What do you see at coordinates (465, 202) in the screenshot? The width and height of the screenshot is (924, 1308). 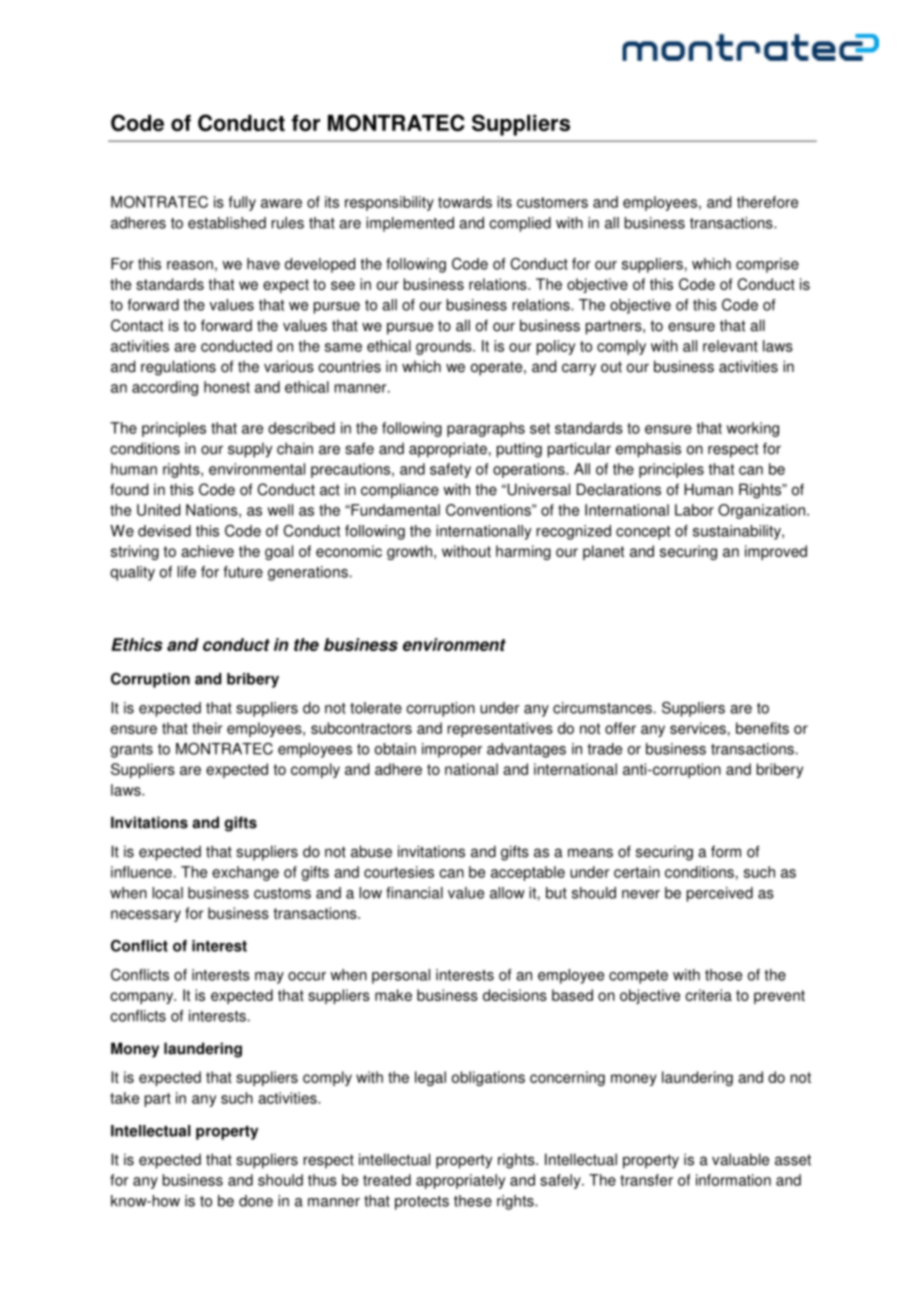 I see `towards` at bounding box center [465, 202].
